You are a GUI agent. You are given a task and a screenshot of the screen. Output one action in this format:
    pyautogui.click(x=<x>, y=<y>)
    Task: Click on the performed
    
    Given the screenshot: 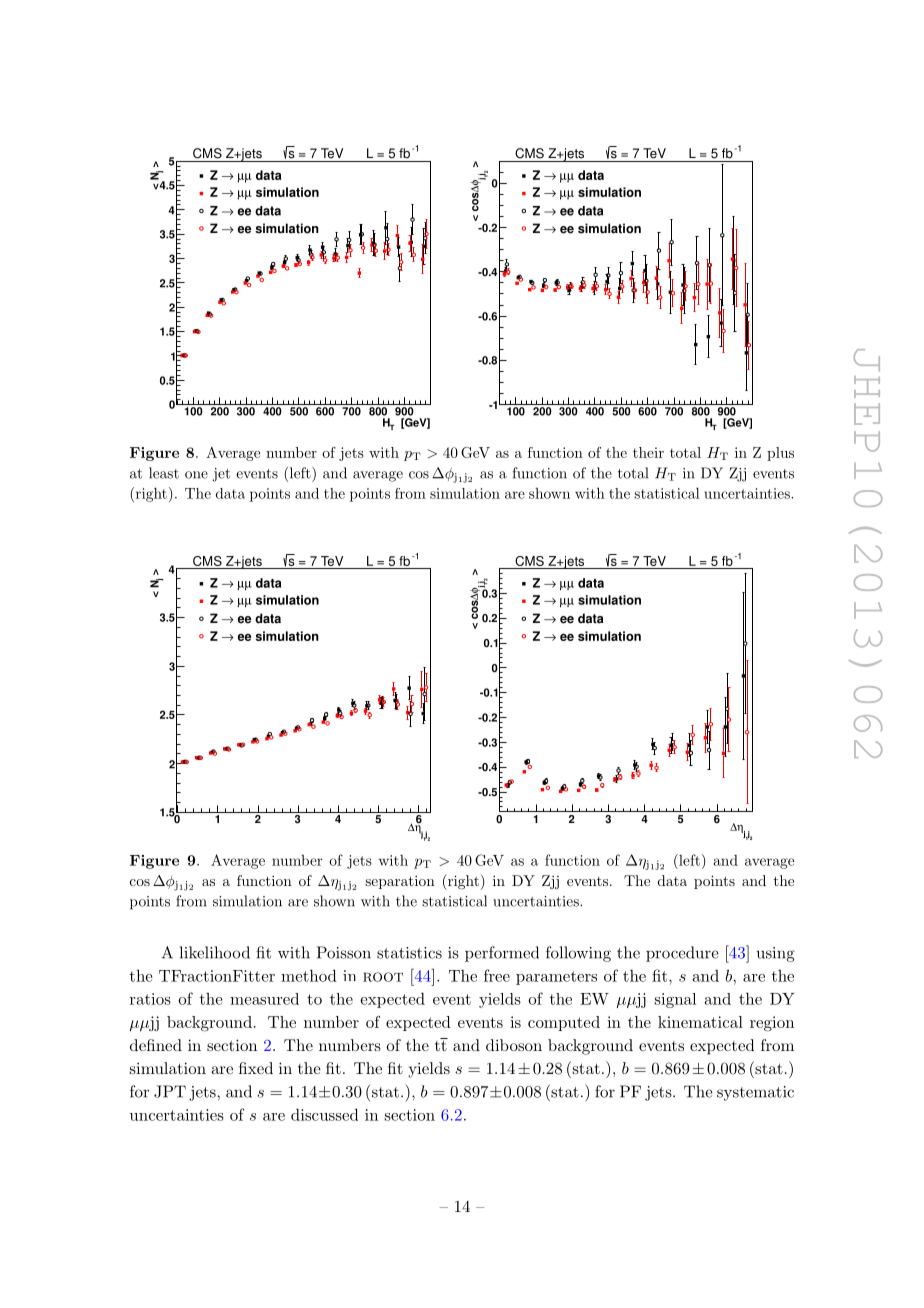 What is the action you would take?
    pyautogui.click(x=502, y=954)
